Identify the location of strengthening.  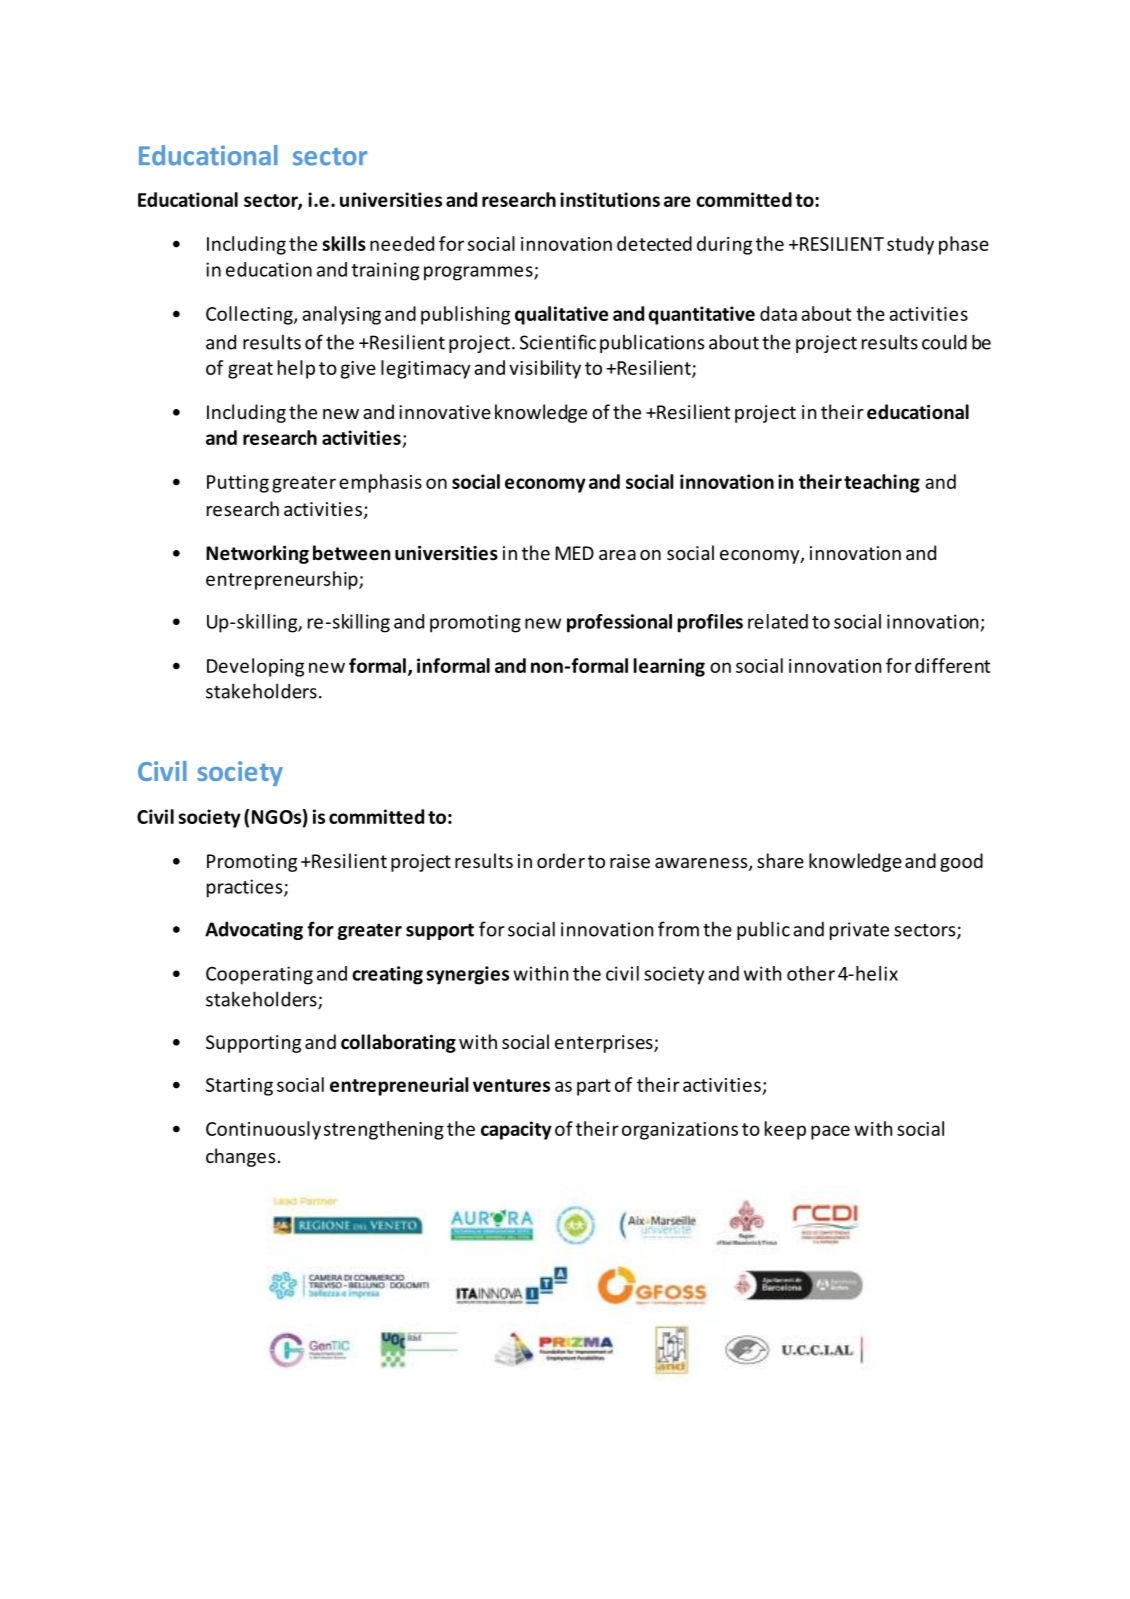
(384, 1130).
